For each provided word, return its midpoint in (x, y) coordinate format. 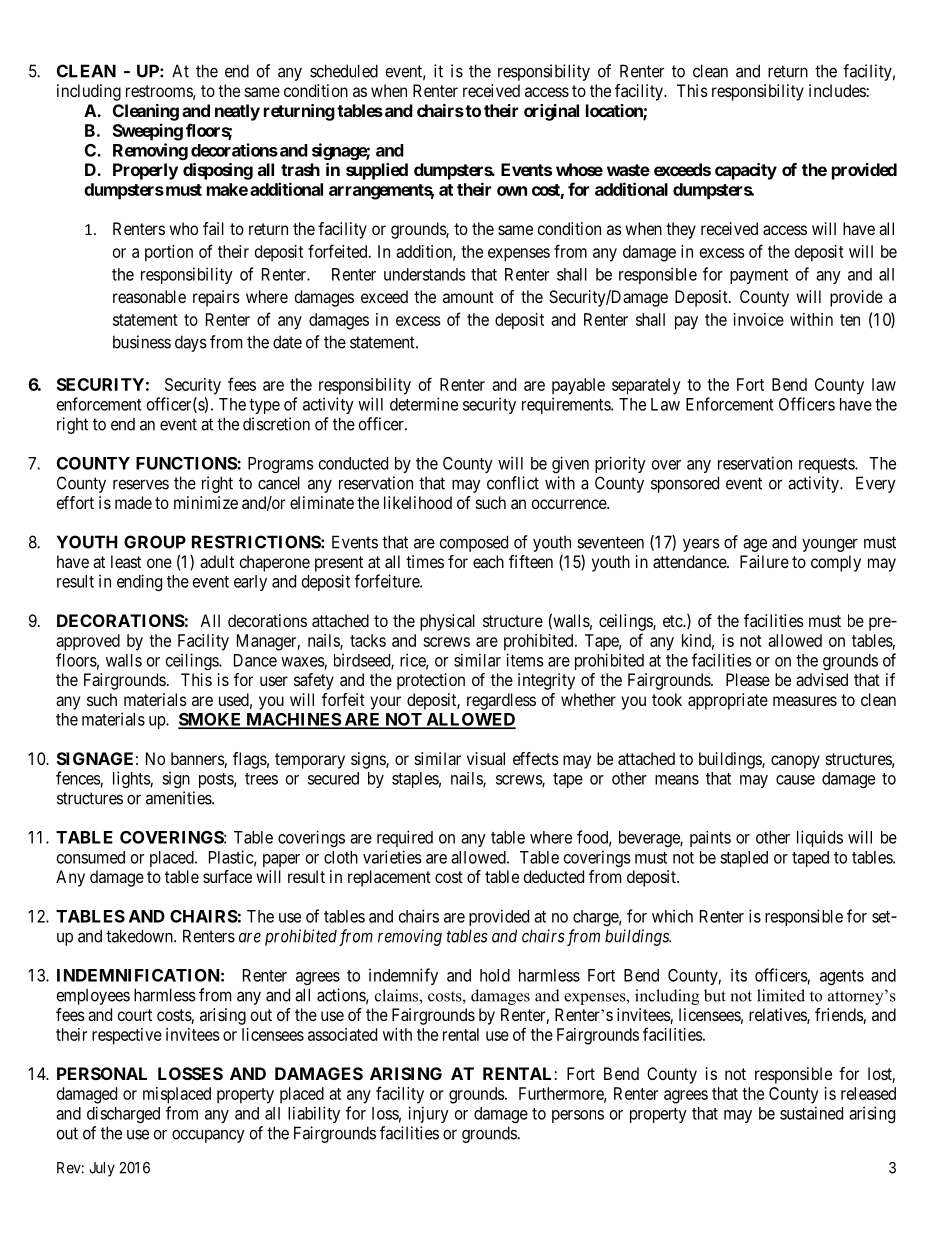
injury (428, 1114)
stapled (744, 859)
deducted (554, 876)
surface (227, 876)
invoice (759, 319)
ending (139, 582)
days (191, 343)
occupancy (208, 1136)
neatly (237, 112)
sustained (811, 1113)
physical (447, 622)
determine (424, 404)
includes (837, 90)
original (551, 112)
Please (748, 679)
